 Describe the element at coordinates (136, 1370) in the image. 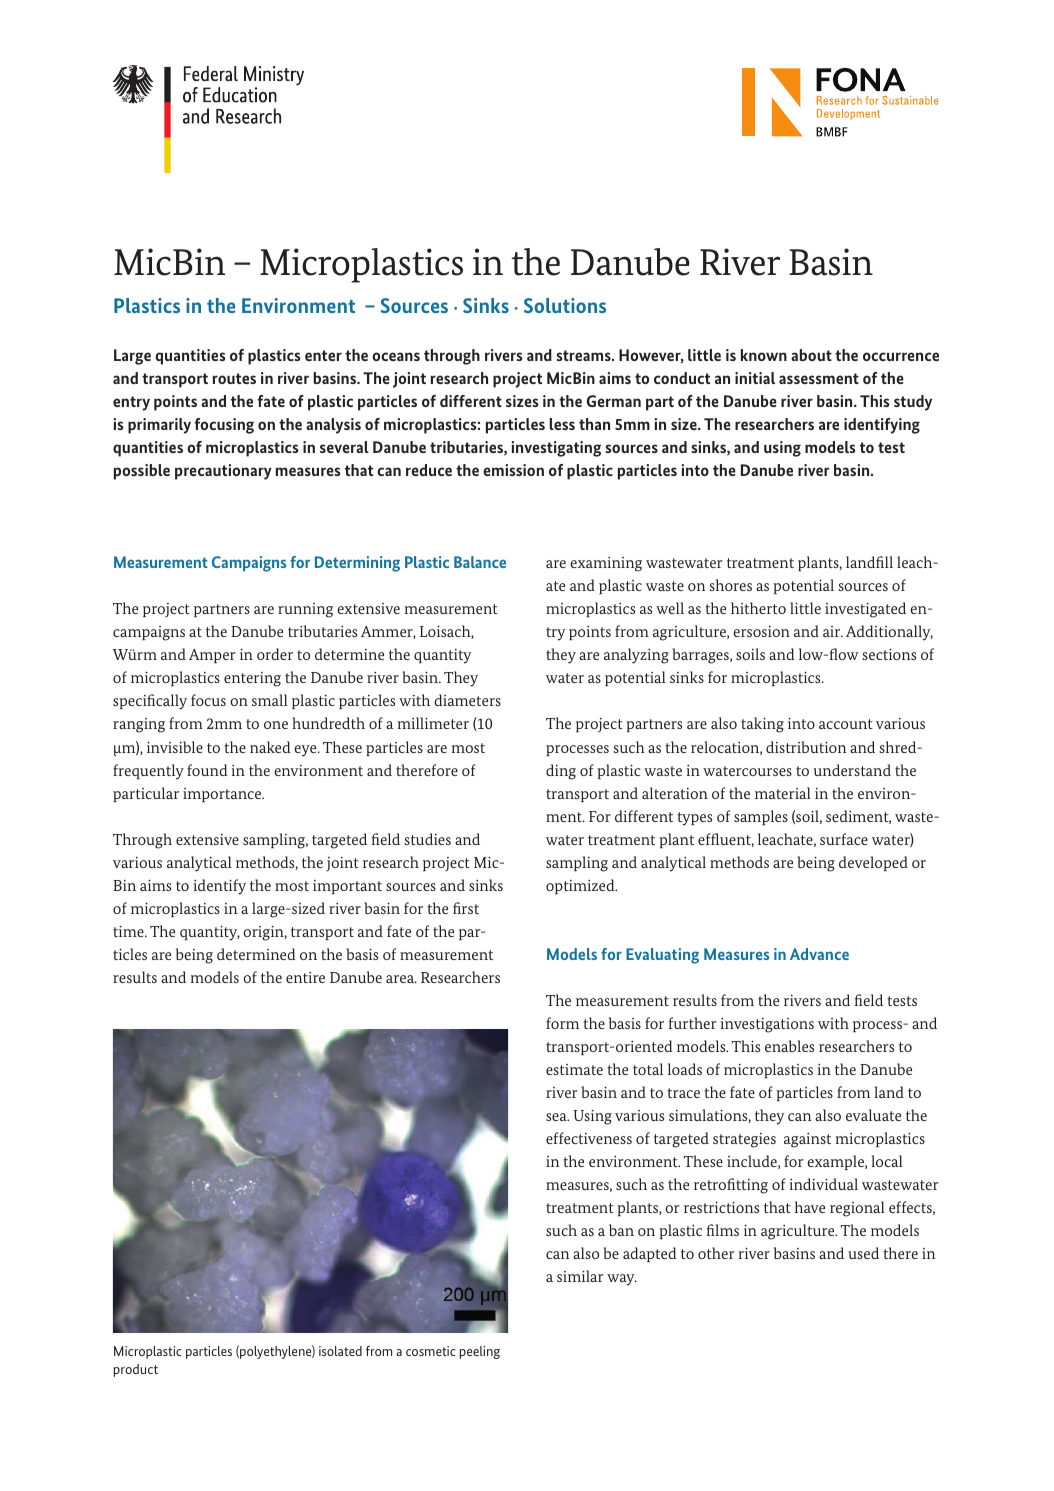

I see `product` at that location.
